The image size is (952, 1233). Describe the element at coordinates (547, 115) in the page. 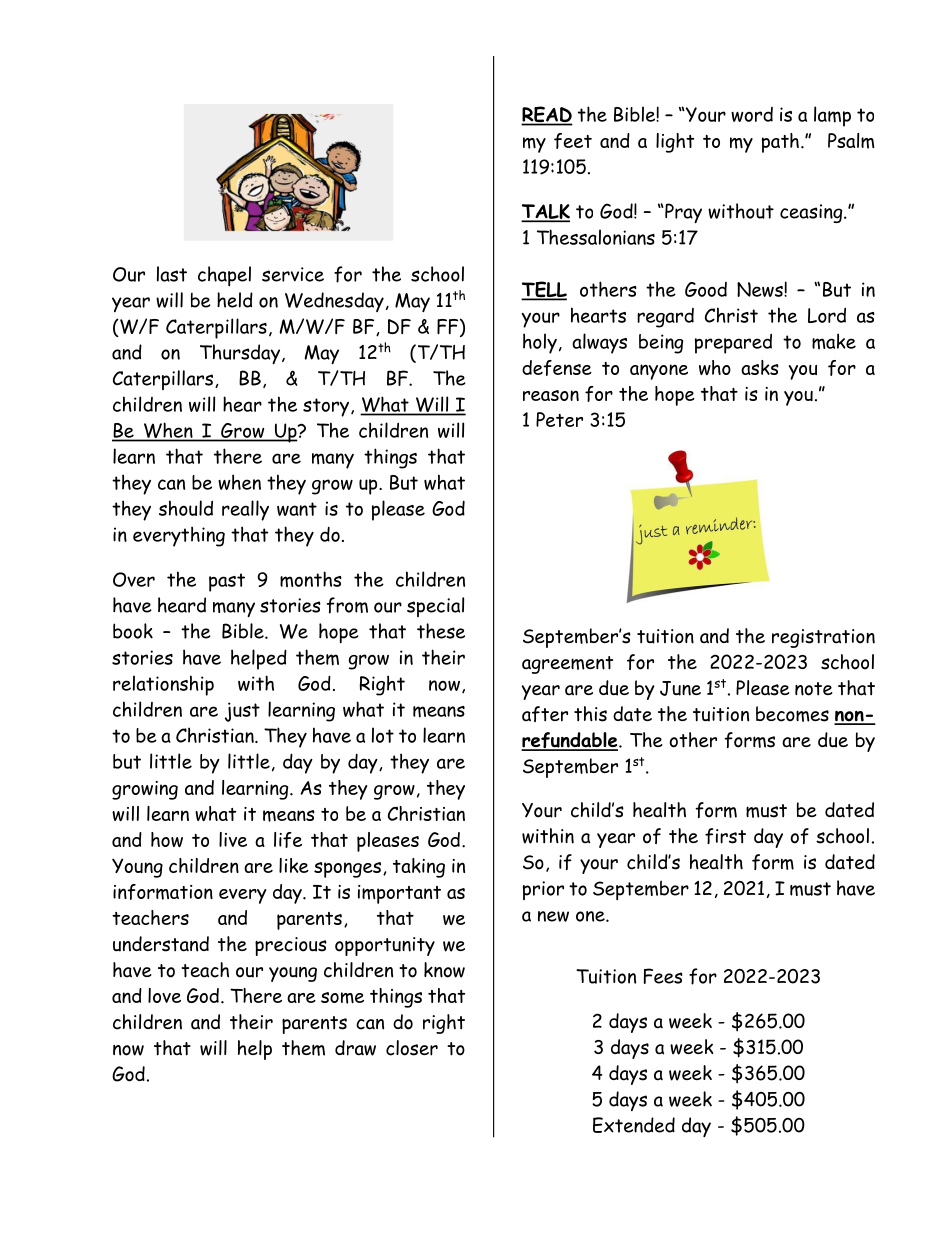

I see `READ` at that location.
